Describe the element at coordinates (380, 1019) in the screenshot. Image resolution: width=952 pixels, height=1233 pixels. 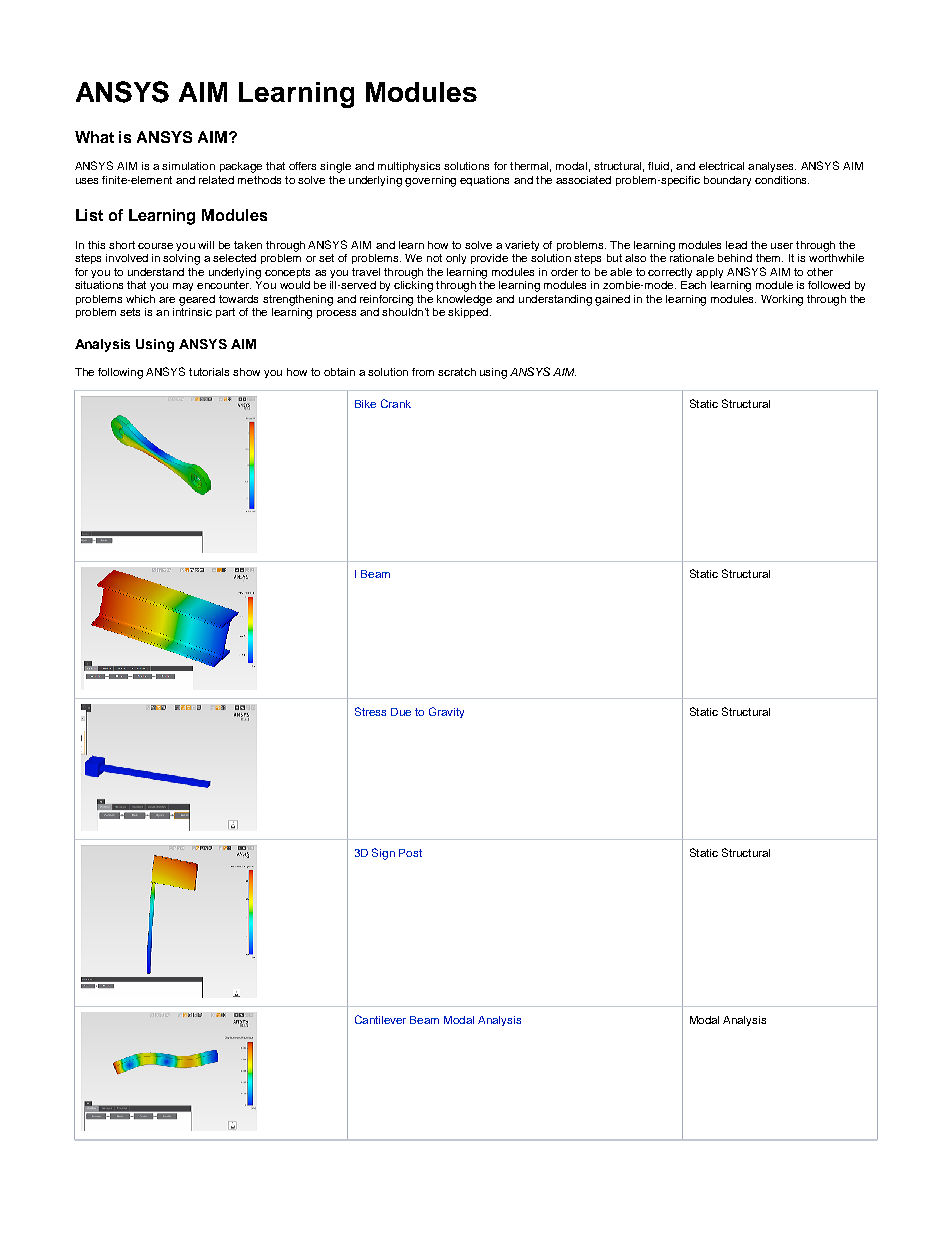
I see `Cantilever` at that location.
